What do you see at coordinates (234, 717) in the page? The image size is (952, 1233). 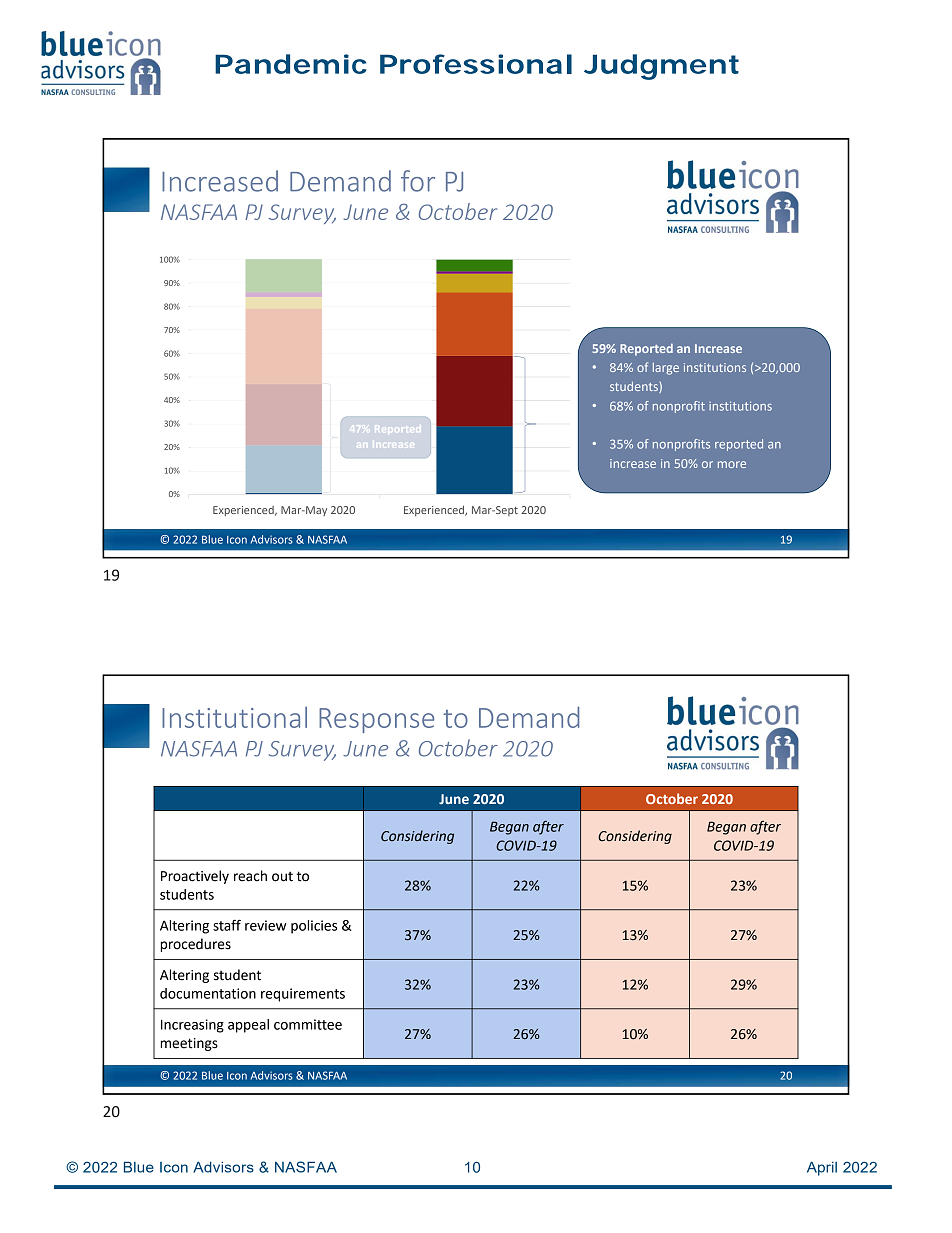 I see `Institutional` at bounding box center [234, 717].
